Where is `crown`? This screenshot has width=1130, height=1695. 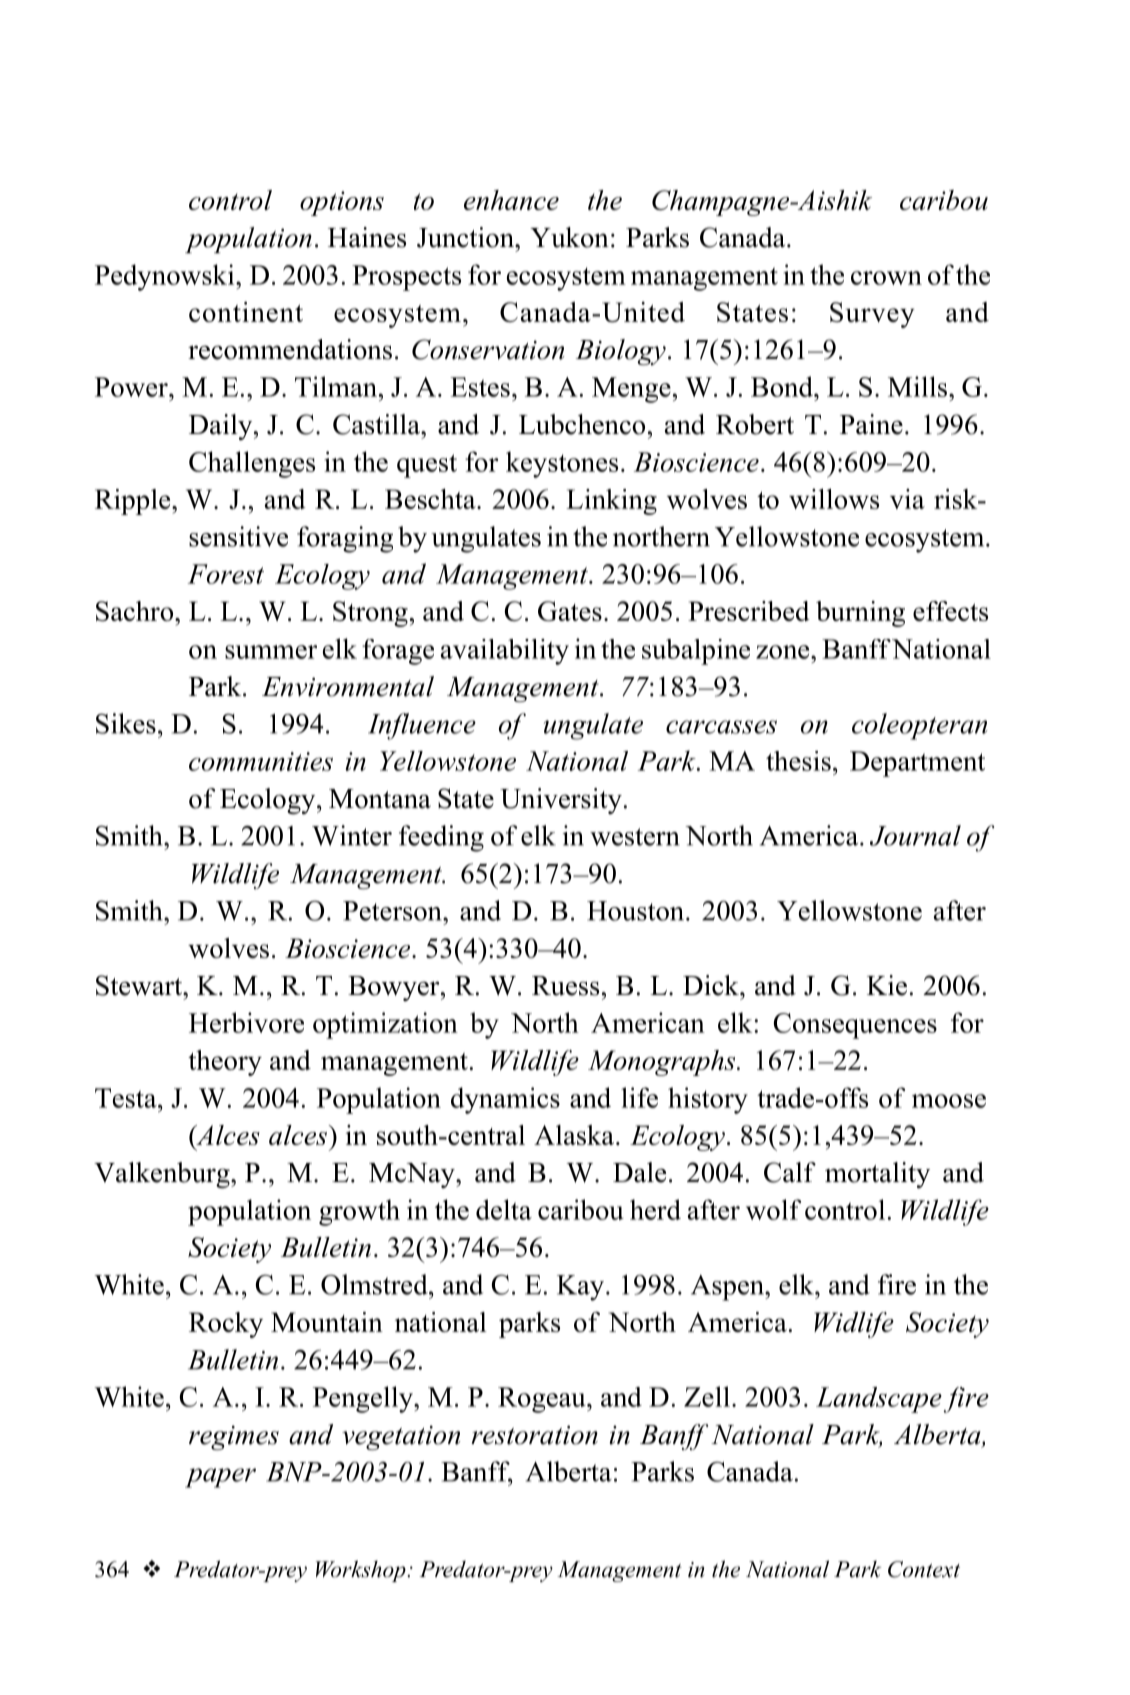 crown is located at coordinates (886, 278).
